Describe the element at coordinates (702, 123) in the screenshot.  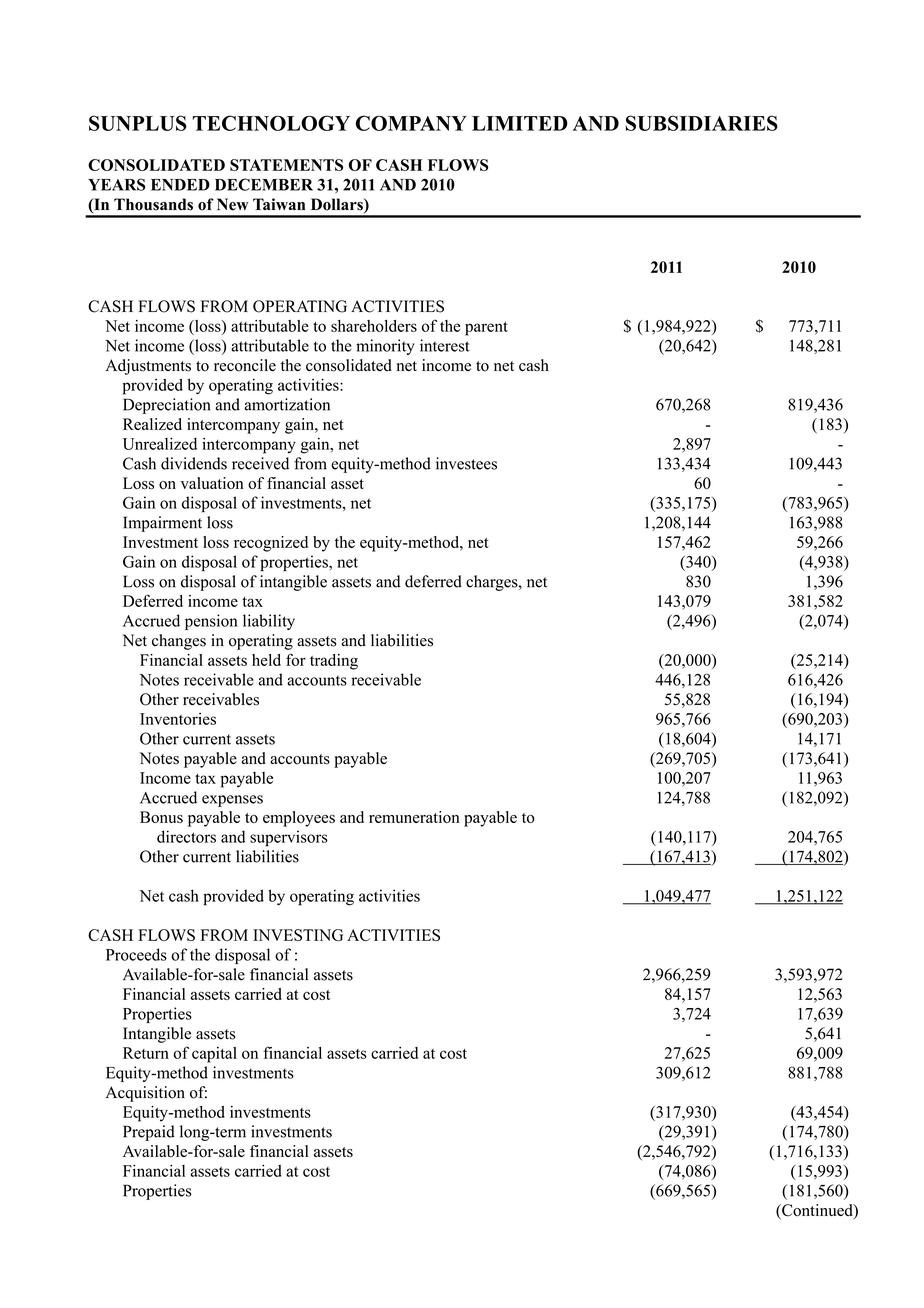
I see `SUBSIDIARIES` at that location.
